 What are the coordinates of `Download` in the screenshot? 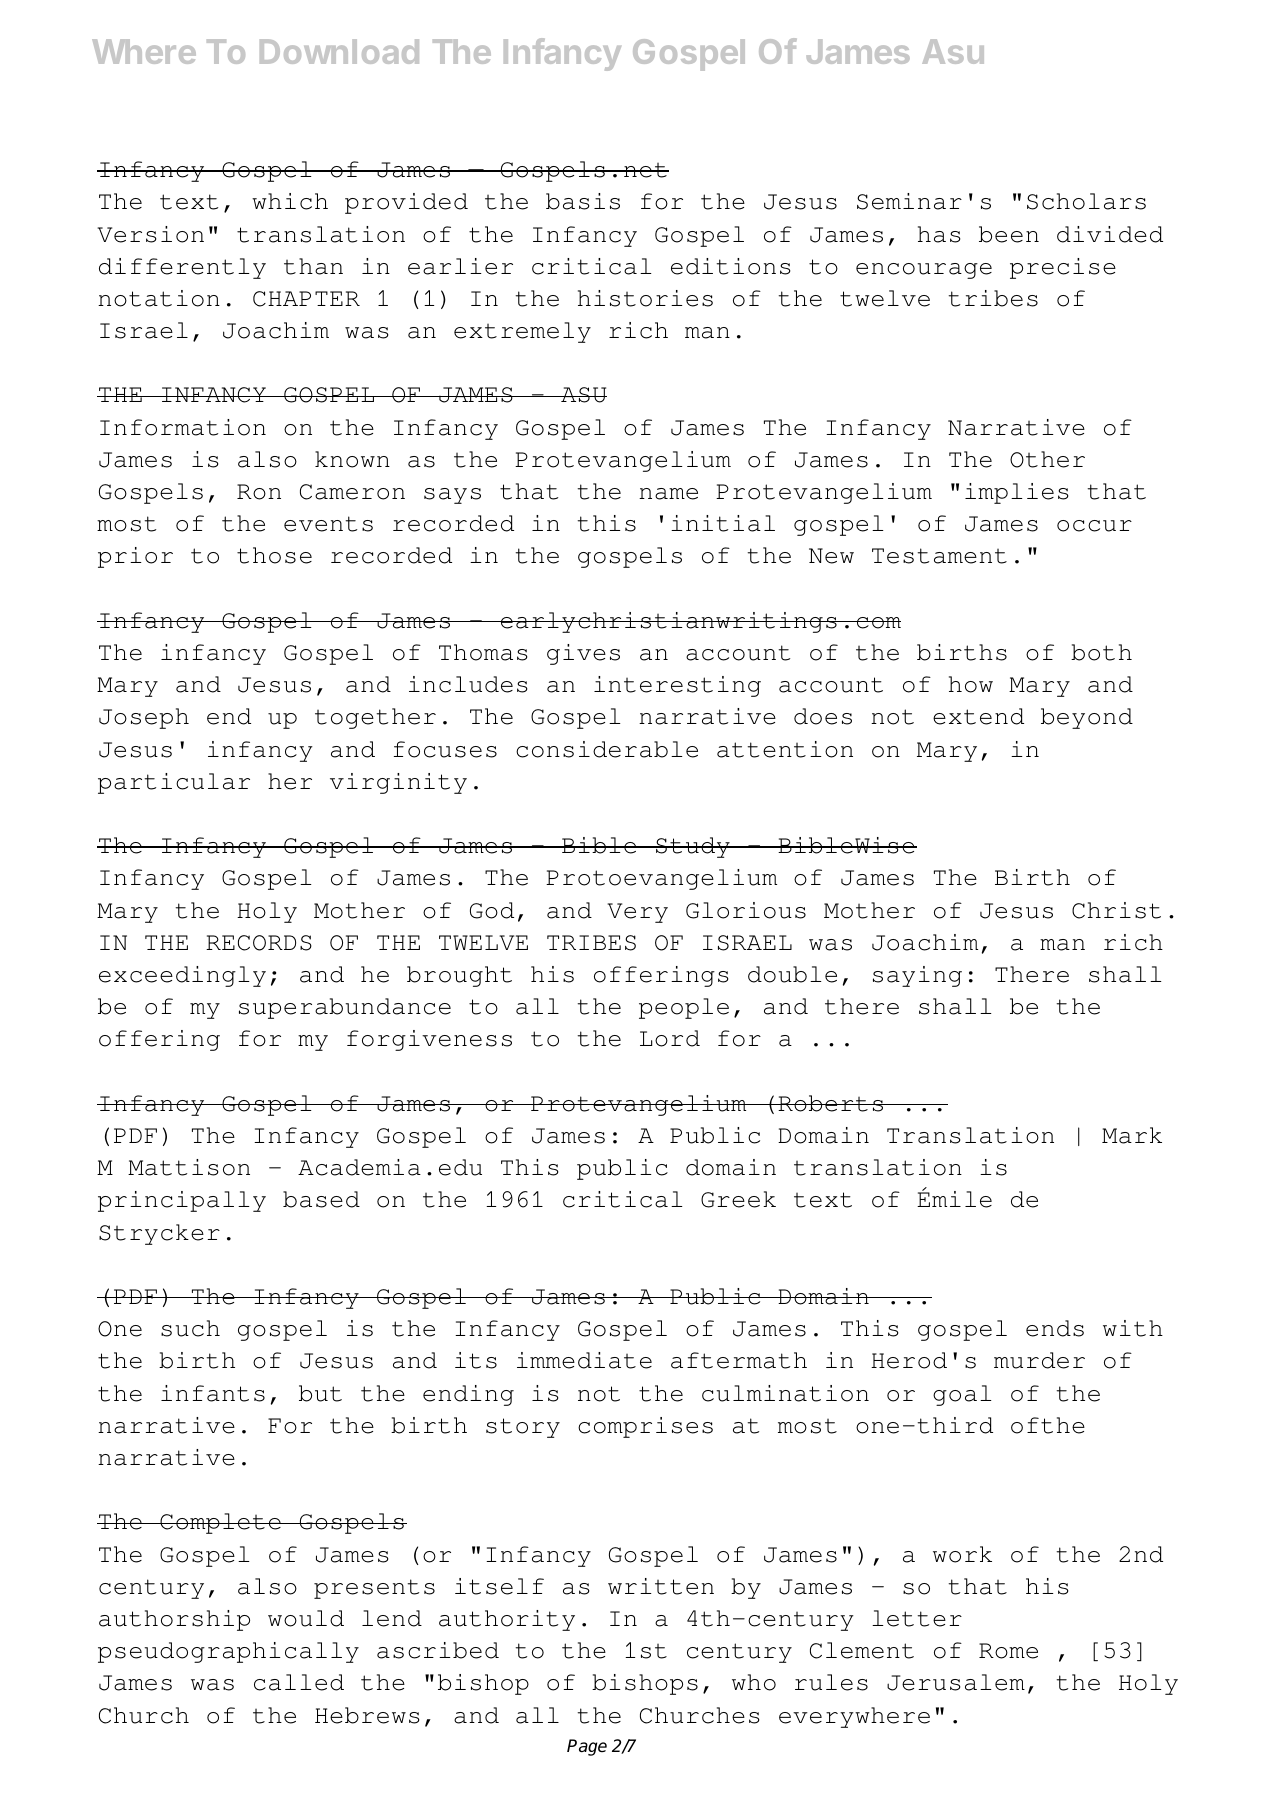 It's located at (339, 51).
